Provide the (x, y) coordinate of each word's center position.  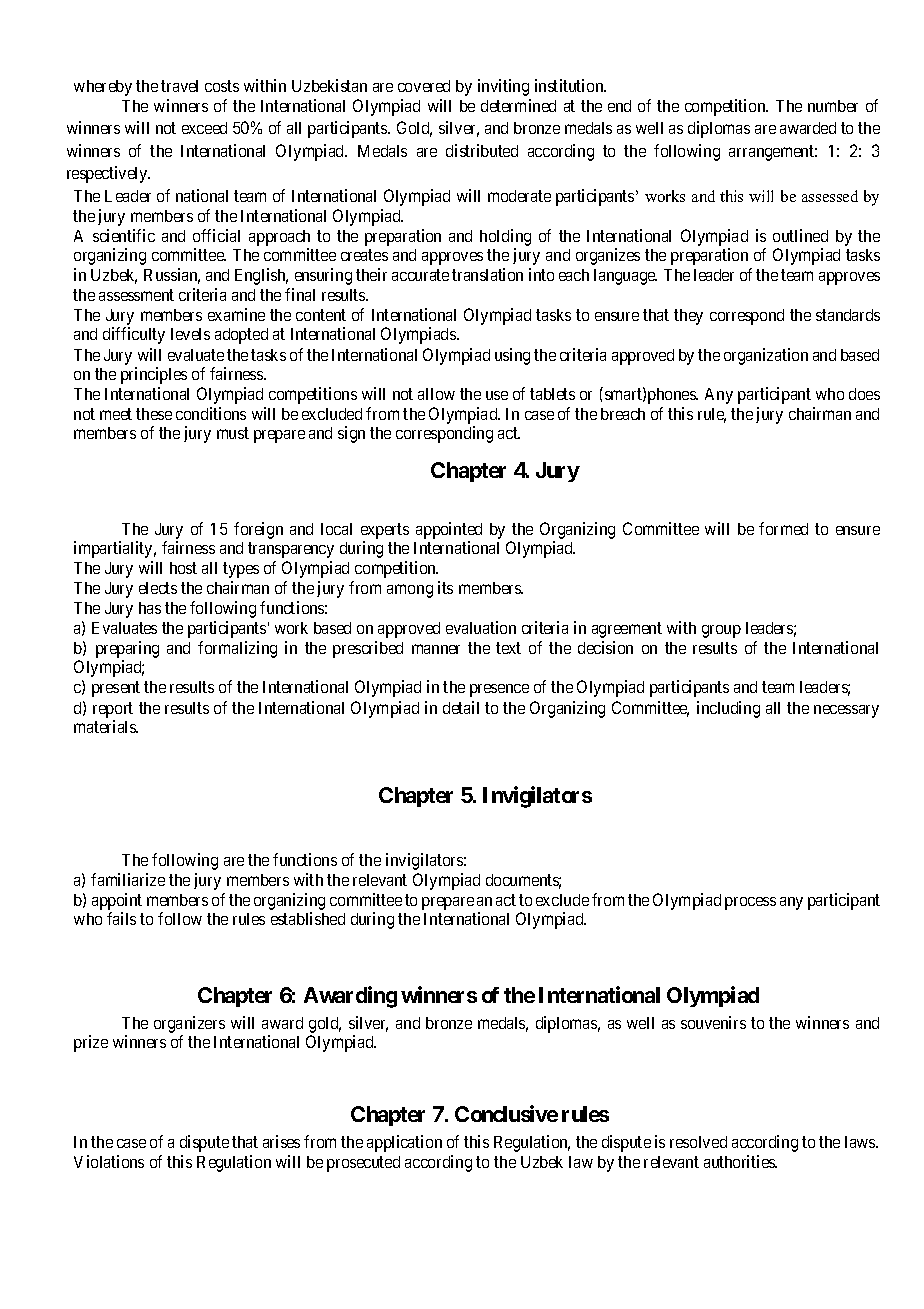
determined (518, 105)
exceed (204, 128)
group (721, 631)
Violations (109, 1161)
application (404, 1143)
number (833, 106)
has (150, 608)
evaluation (481, 627)
